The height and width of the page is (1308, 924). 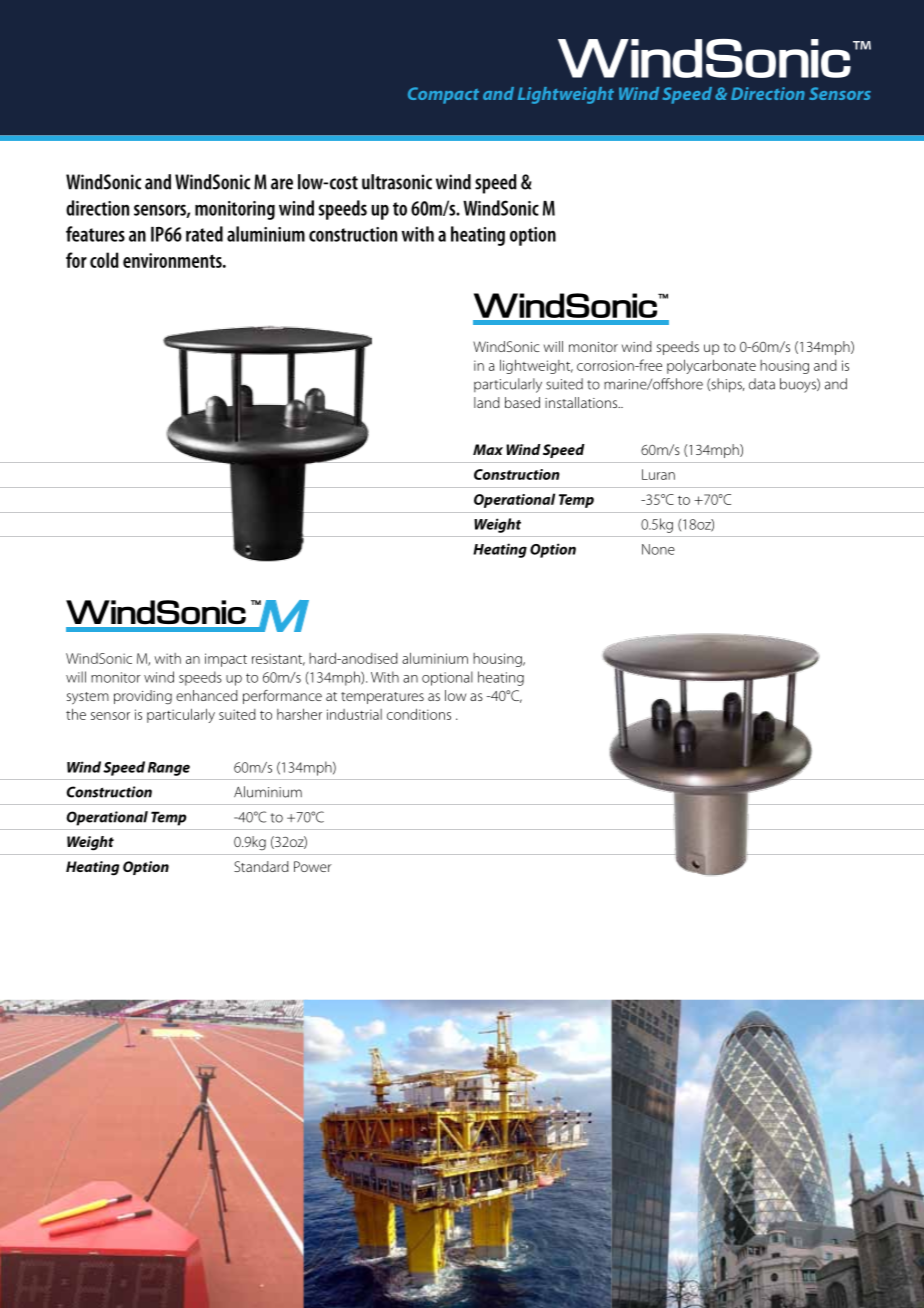 What do you see at coordinates (313, 866) in the page?
I see `Power` at bounding box center [313, 866].
